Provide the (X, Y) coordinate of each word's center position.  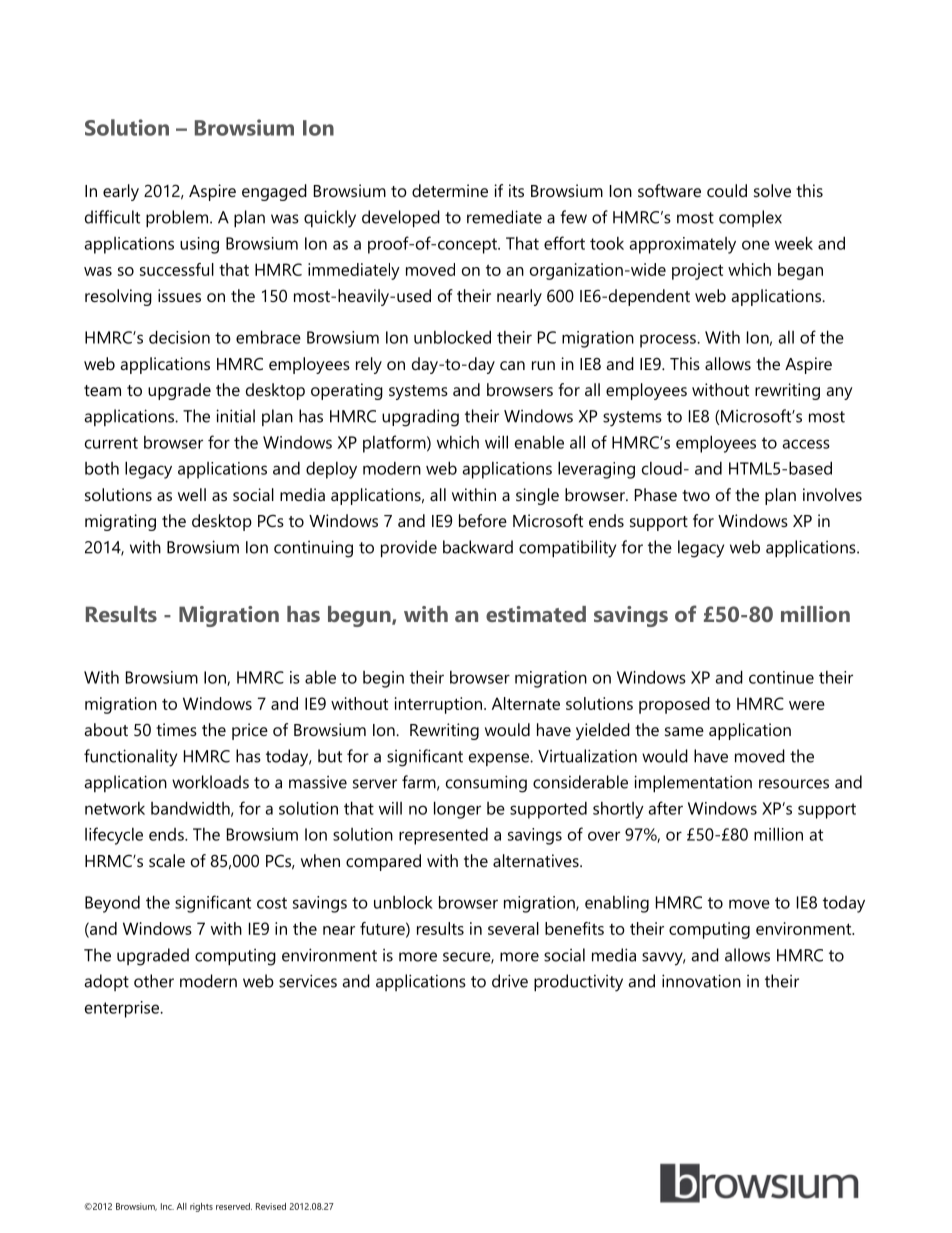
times (176, 729)
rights (201, 1207)
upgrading (420, 418)
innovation (701, 981)
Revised (271, 1206)
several (513, 928)
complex (750, 218)
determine (450, 190)
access (806, 444)
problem (178, 219)
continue (781, 677)
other (154, 981)
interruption (438, 705)
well (192, 494)
